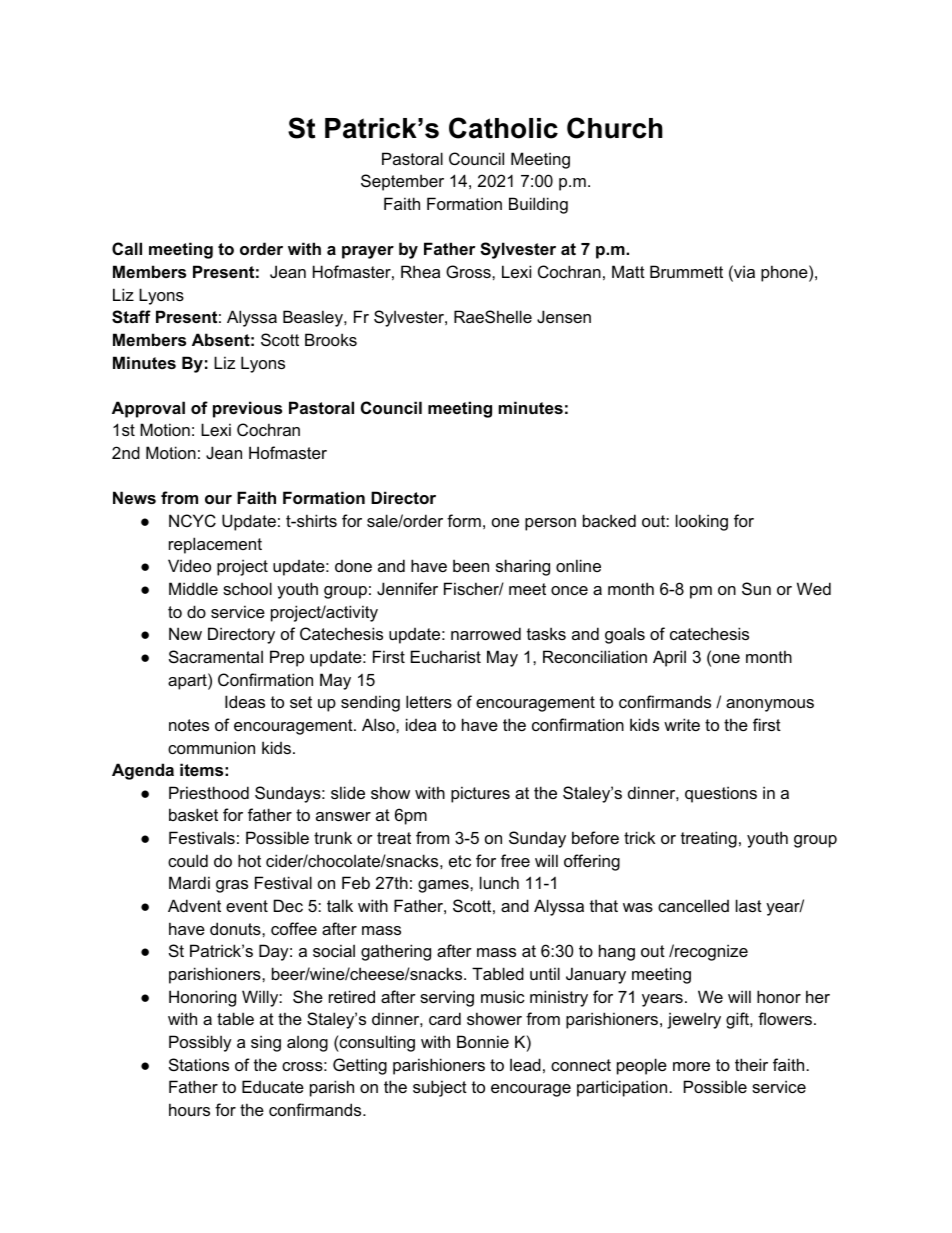  What do you see at coordinates (691, 1066) in the screenshot?
I see `more` at bounding box center [691, 1066].
